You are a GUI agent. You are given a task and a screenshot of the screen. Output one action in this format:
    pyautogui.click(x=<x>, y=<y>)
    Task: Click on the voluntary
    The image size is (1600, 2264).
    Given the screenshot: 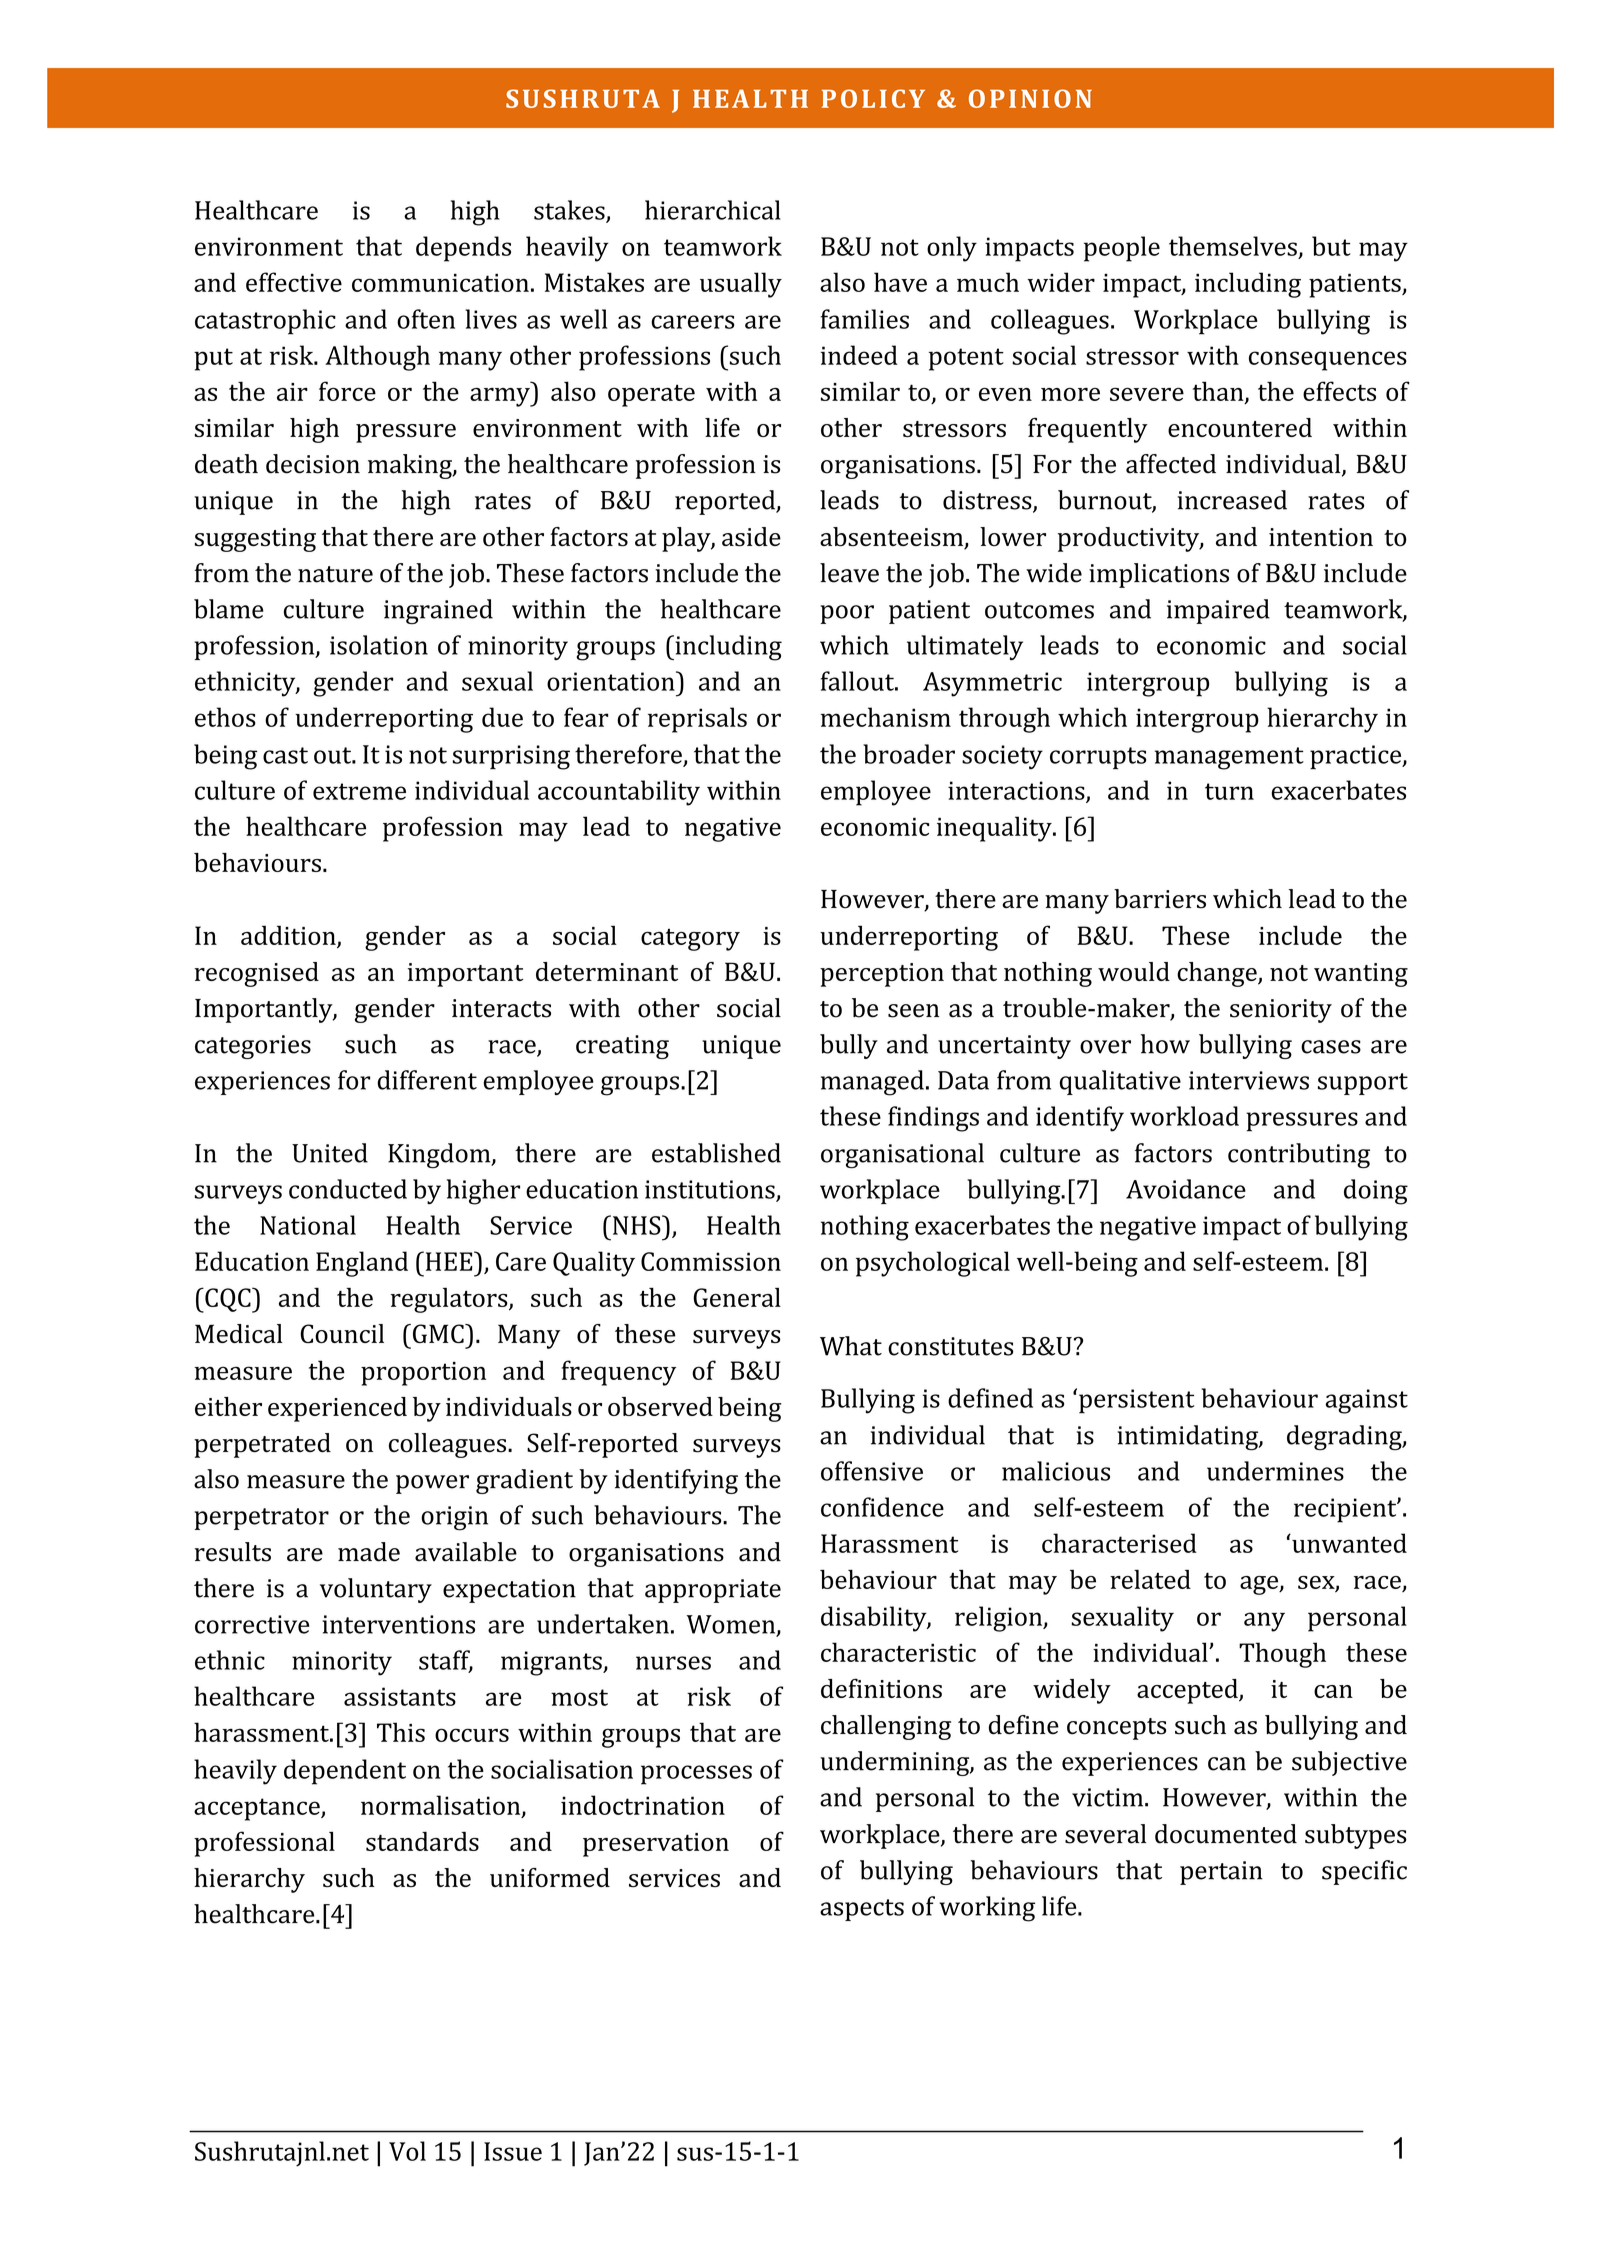 What is the action you would take?
    pyautogui.click(x=376, y=1590)
